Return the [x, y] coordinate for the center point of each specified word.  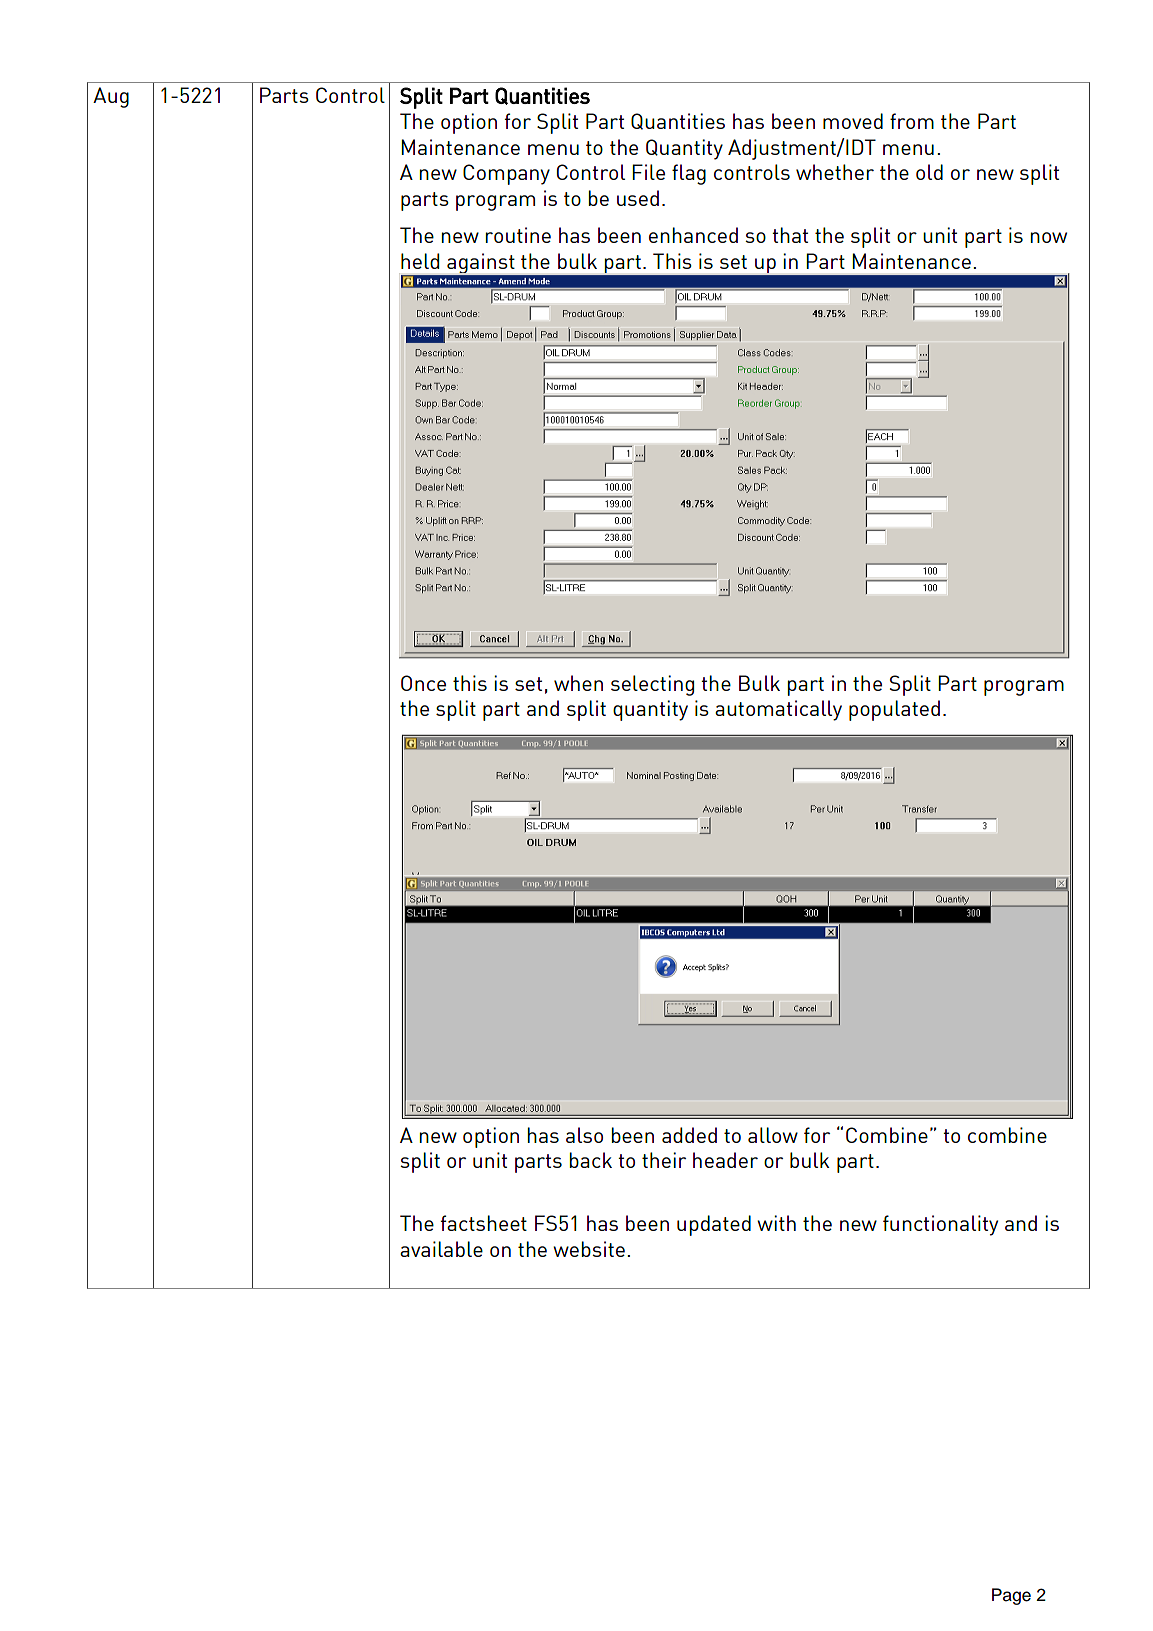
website [589, 1249]
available [441, 1249]
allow [773, 1135]
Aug [111, 97]
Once [423, 683]
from [912, 121]
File [648, 172]
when [578, 683]
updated [714, 1225]
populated [894, 710]
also [584, 1135]
